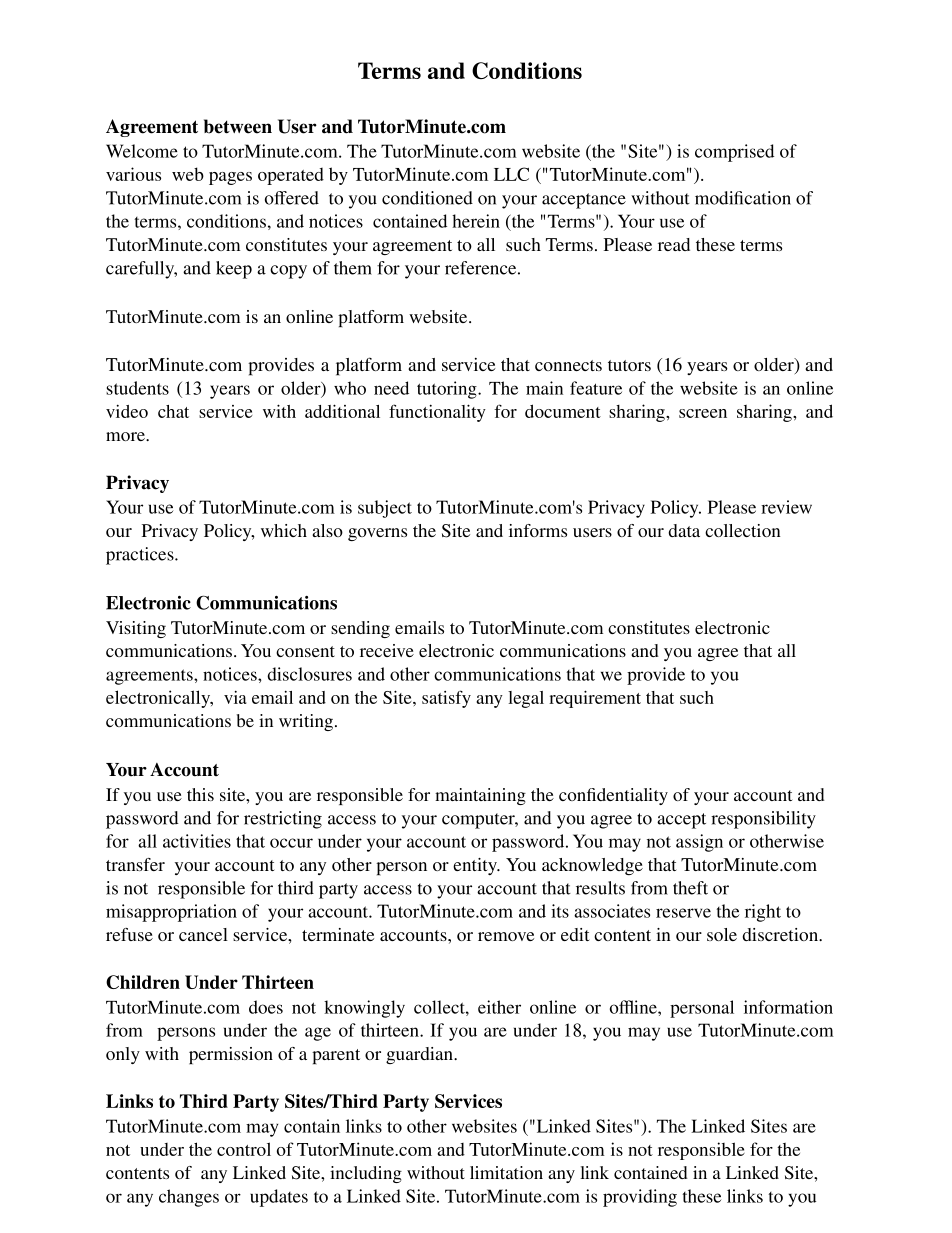 Image resolution: width=952 pixels, height=1233 pixels. Describe the element at coordinates (595, 699) in the page. I see `requirement` at that location.
